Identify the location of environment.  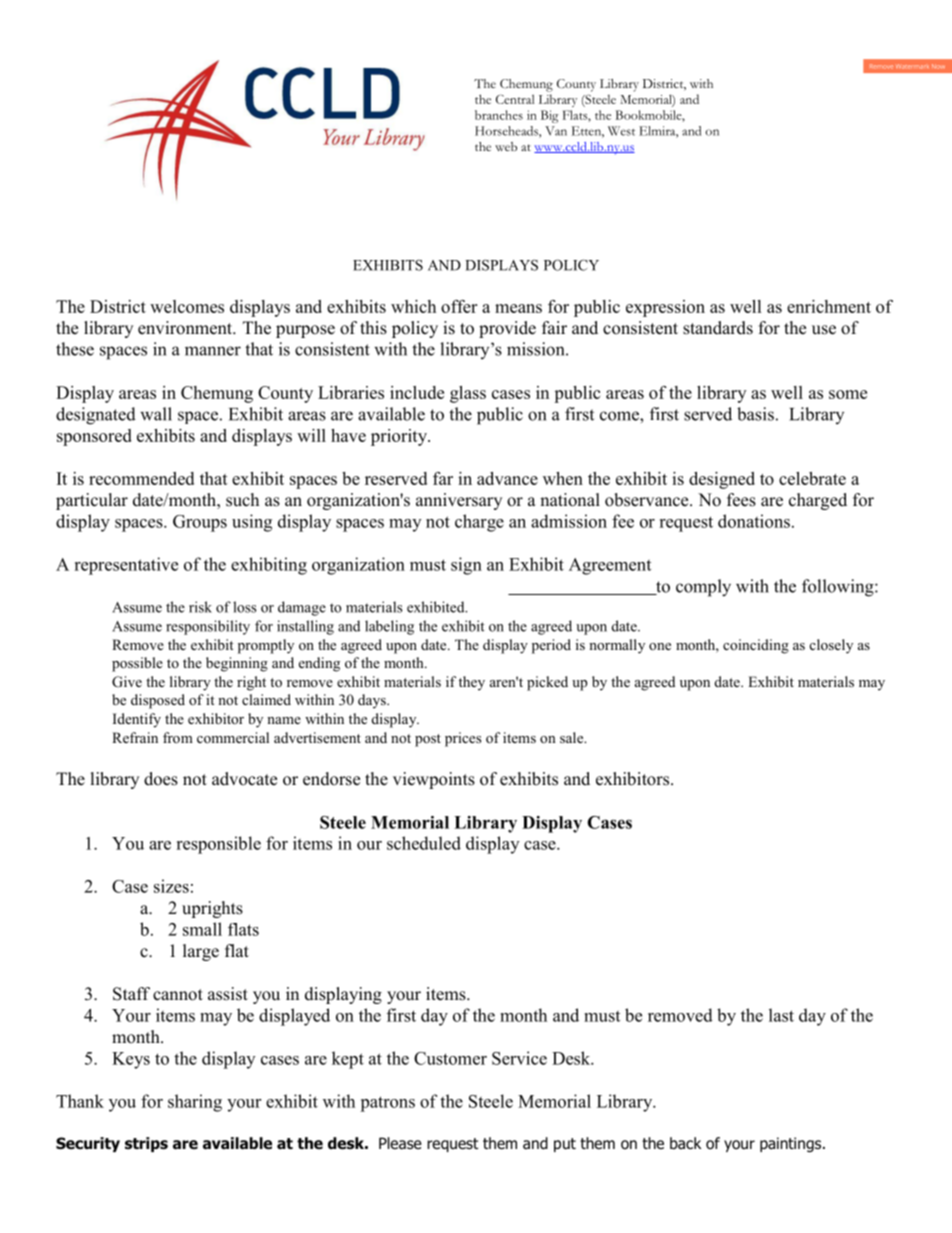
(186, 328).
